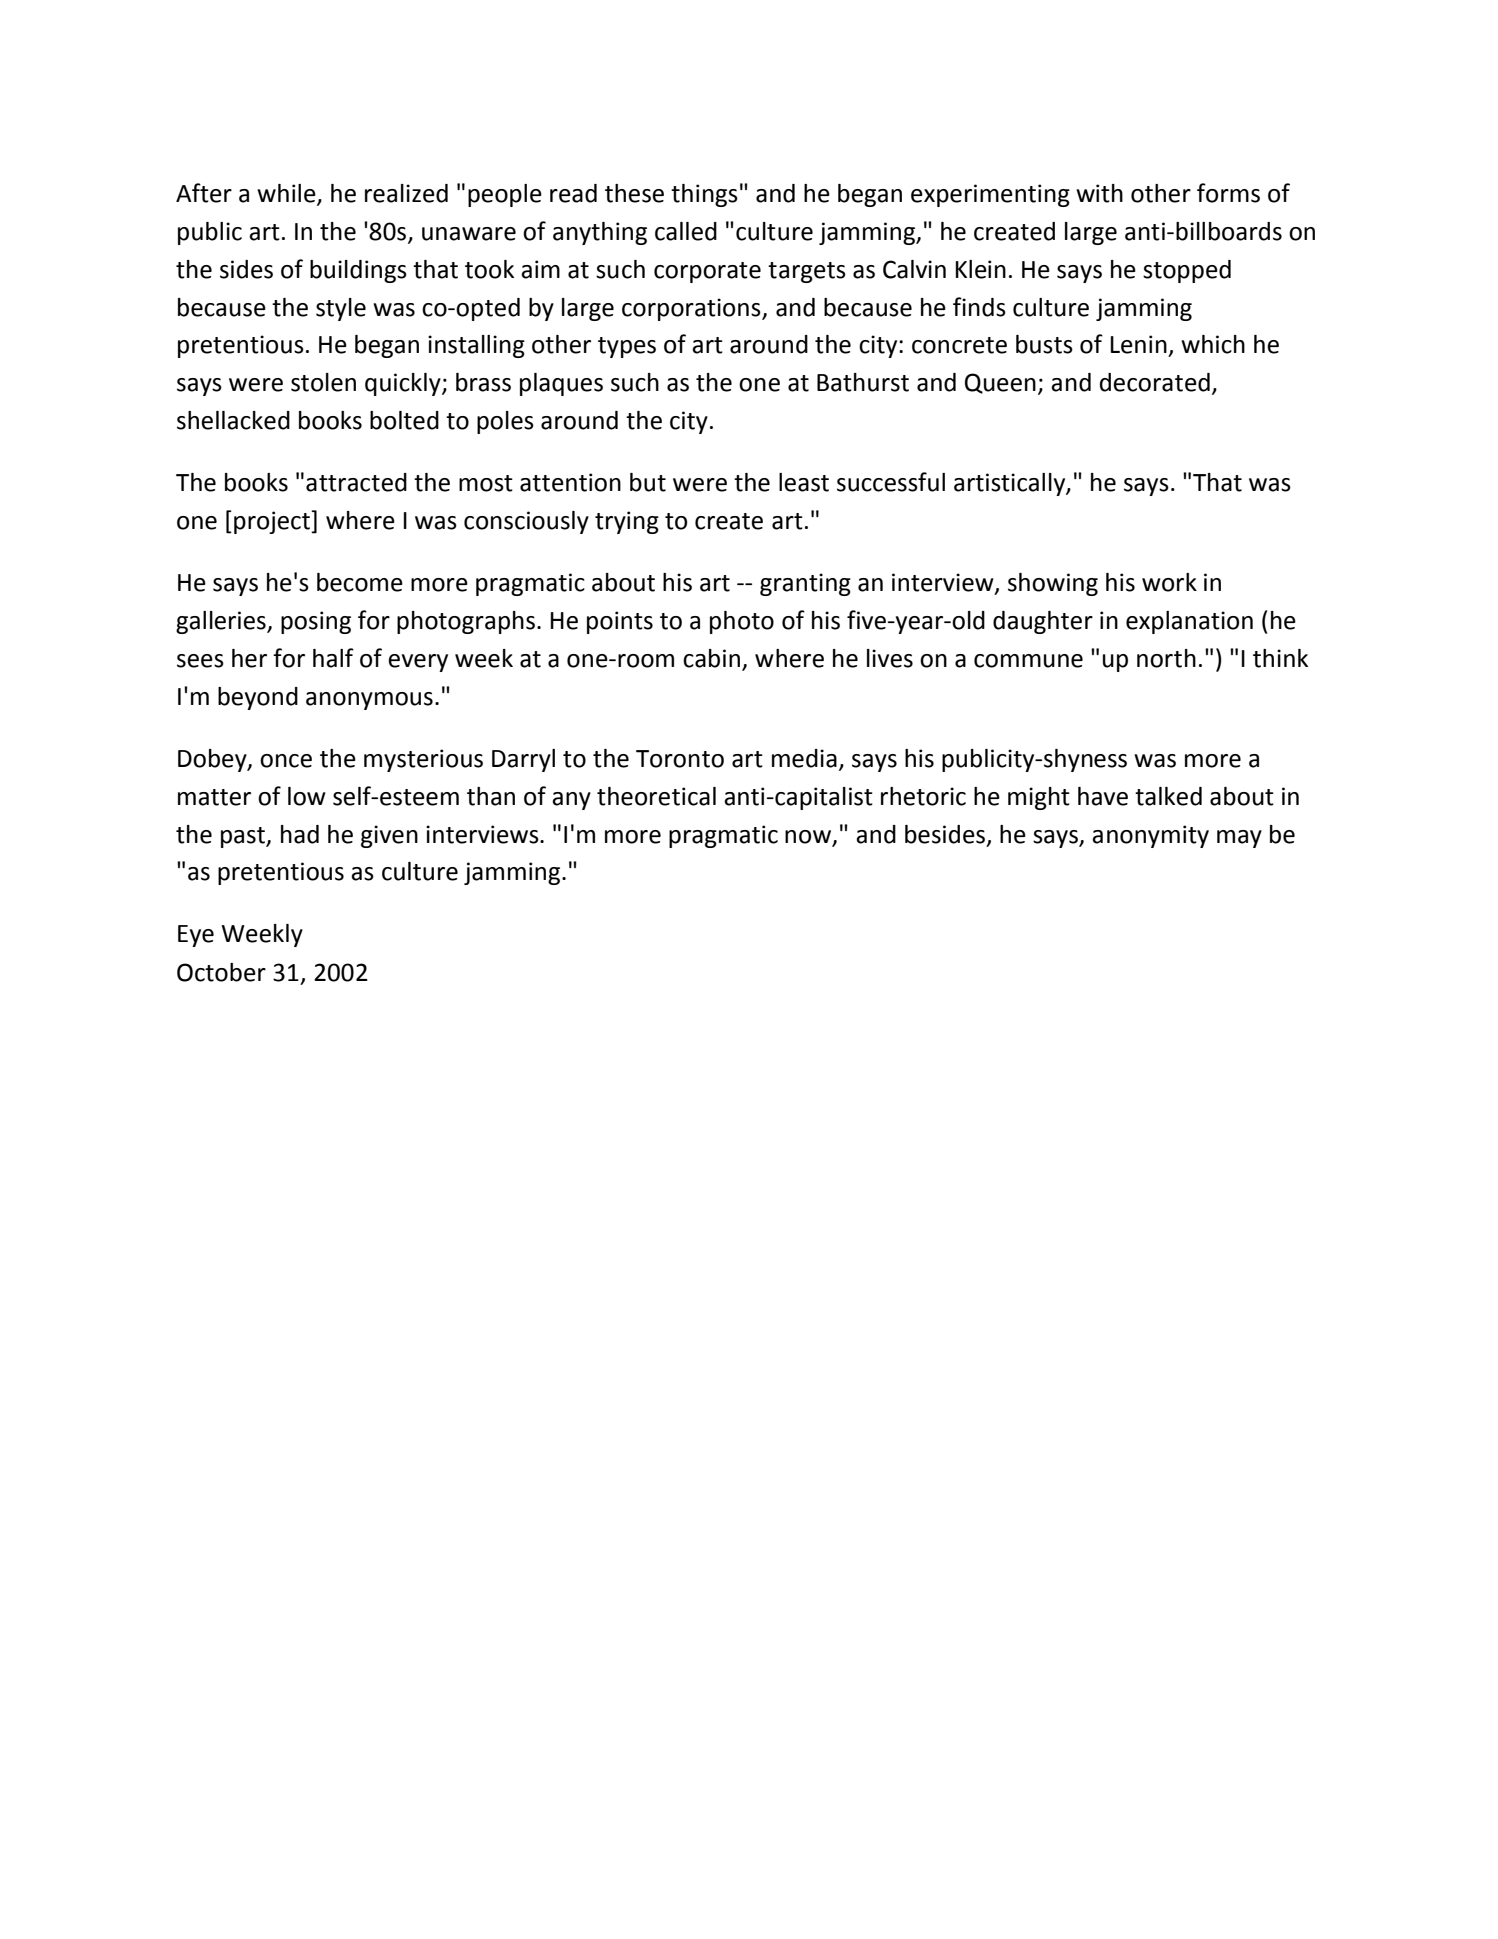  I want to click on Bathurst, so click(863, 382).
